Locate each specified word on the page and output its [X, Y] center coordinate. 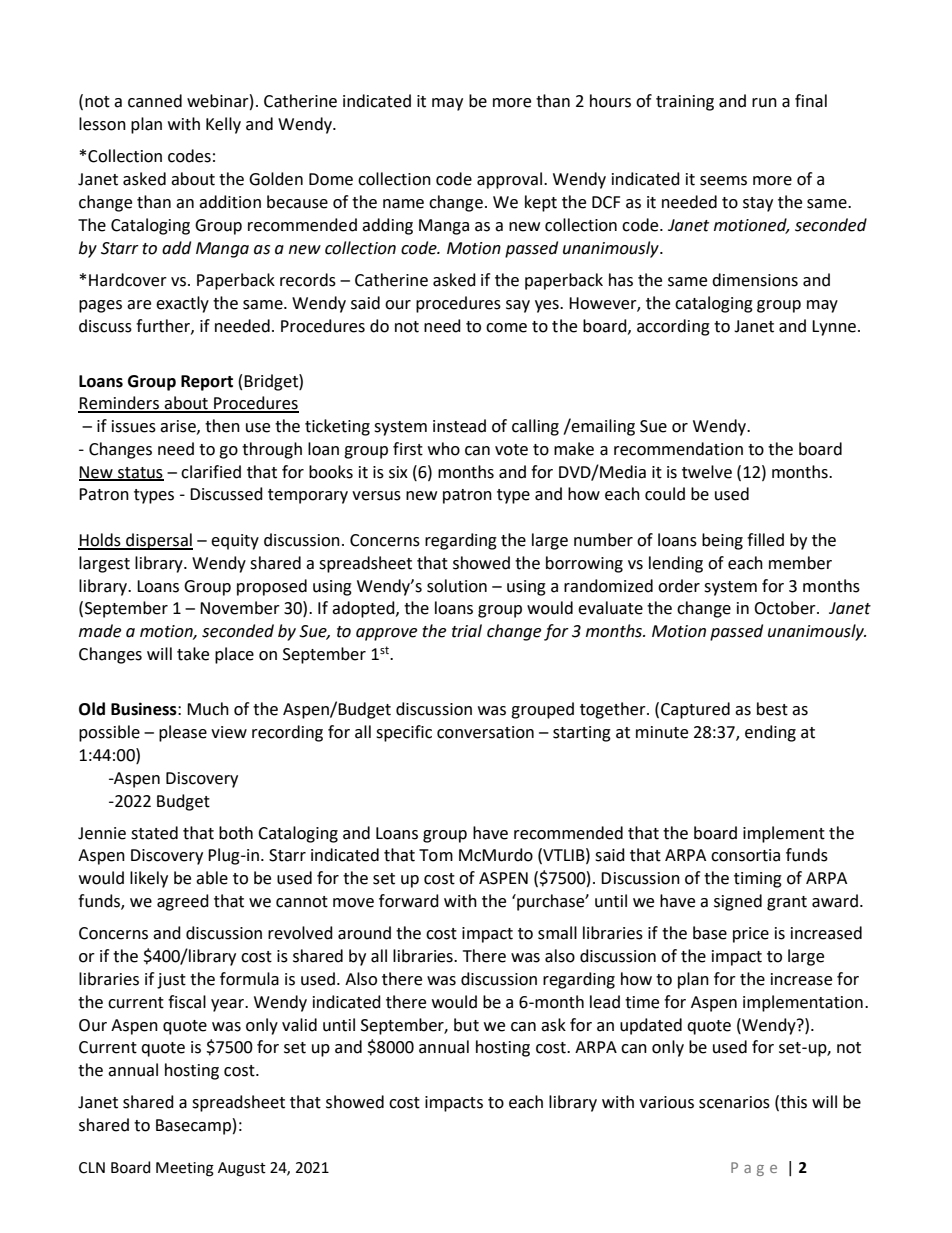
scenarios [734, 1102]
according [673, 327]
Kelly [223, 125]
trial [467, 631]
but [466, 1025]
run [764, 103]
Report [207, 383]
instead [459, 426]
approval [511, 180]
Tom [436, 855]
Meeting [185, 1169]
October [786, 608]
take [193, 654]
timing [758, 880]
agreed [183, 902]
